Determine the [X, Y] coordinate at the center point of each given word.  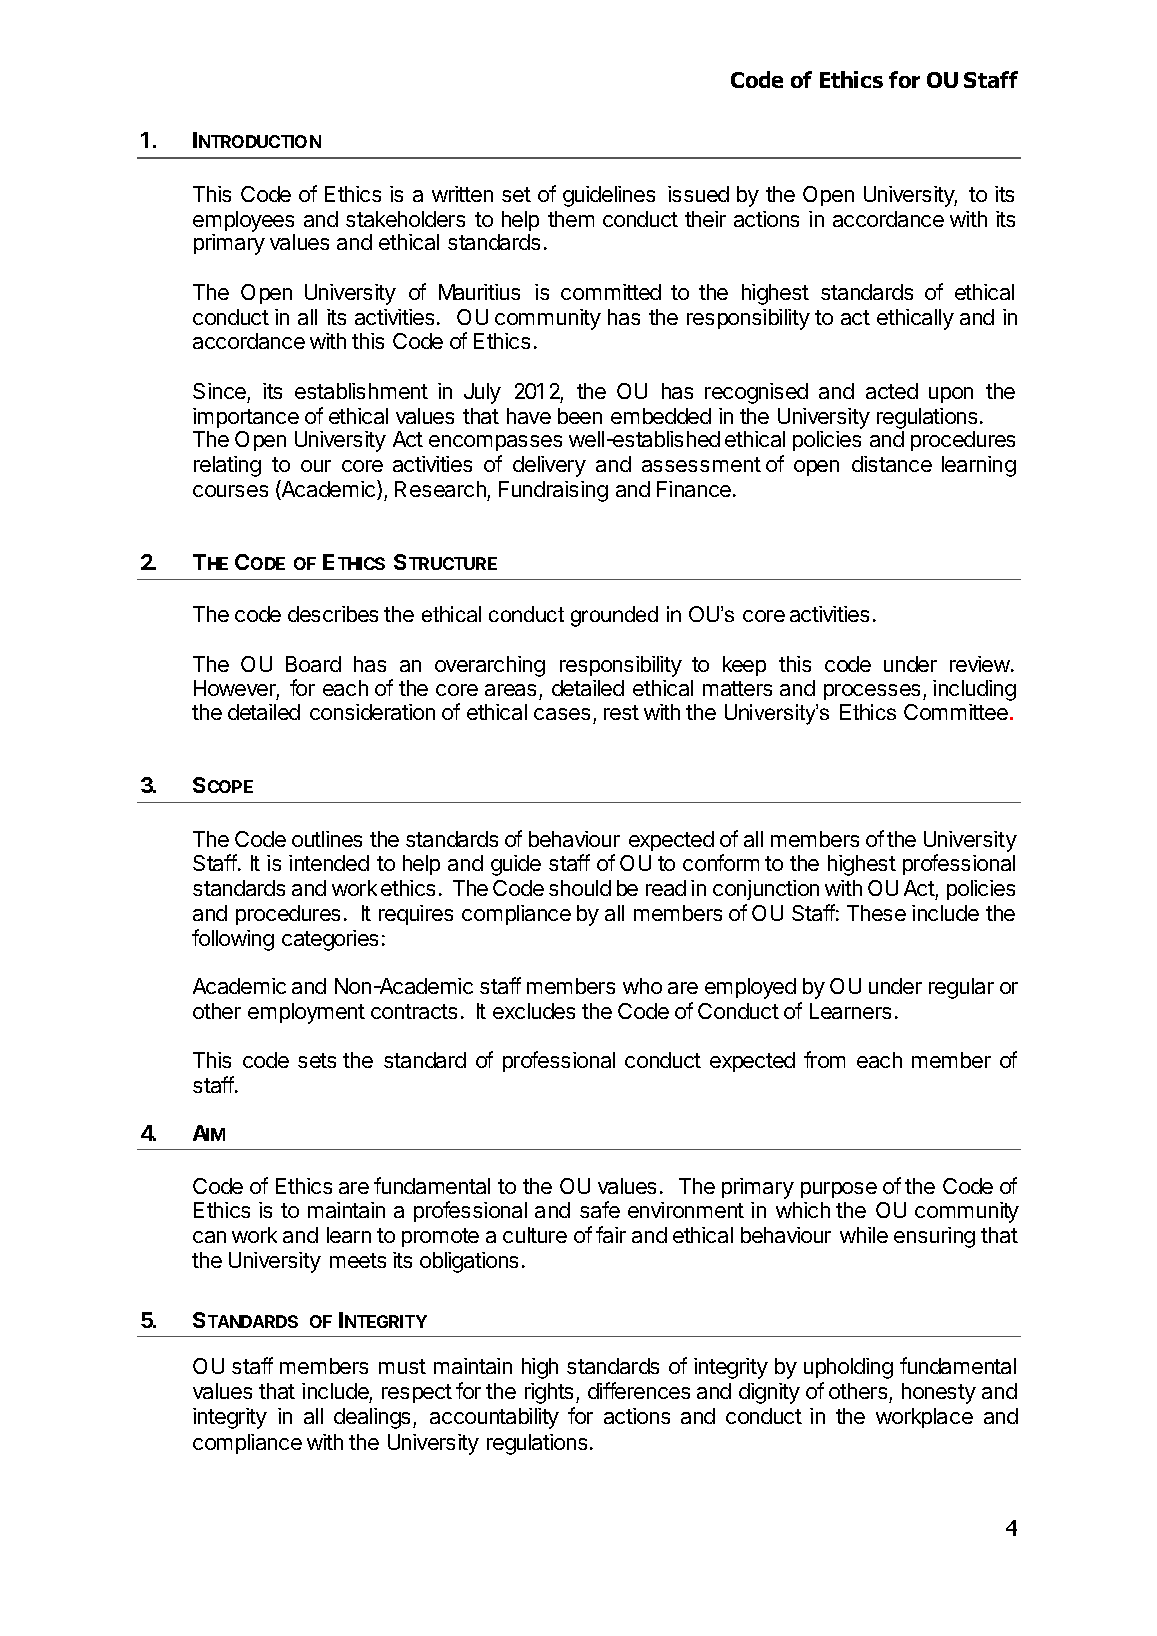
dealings [372, 1418]
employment [306, 1013]
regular [961, 988]
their [705, 219]
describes [333, 614]
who [642, 986]
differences [639, 1390]
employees [244, 223]
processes [874, 692]
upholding [848, 1368]
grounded [614, 616]
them [571, 219]
